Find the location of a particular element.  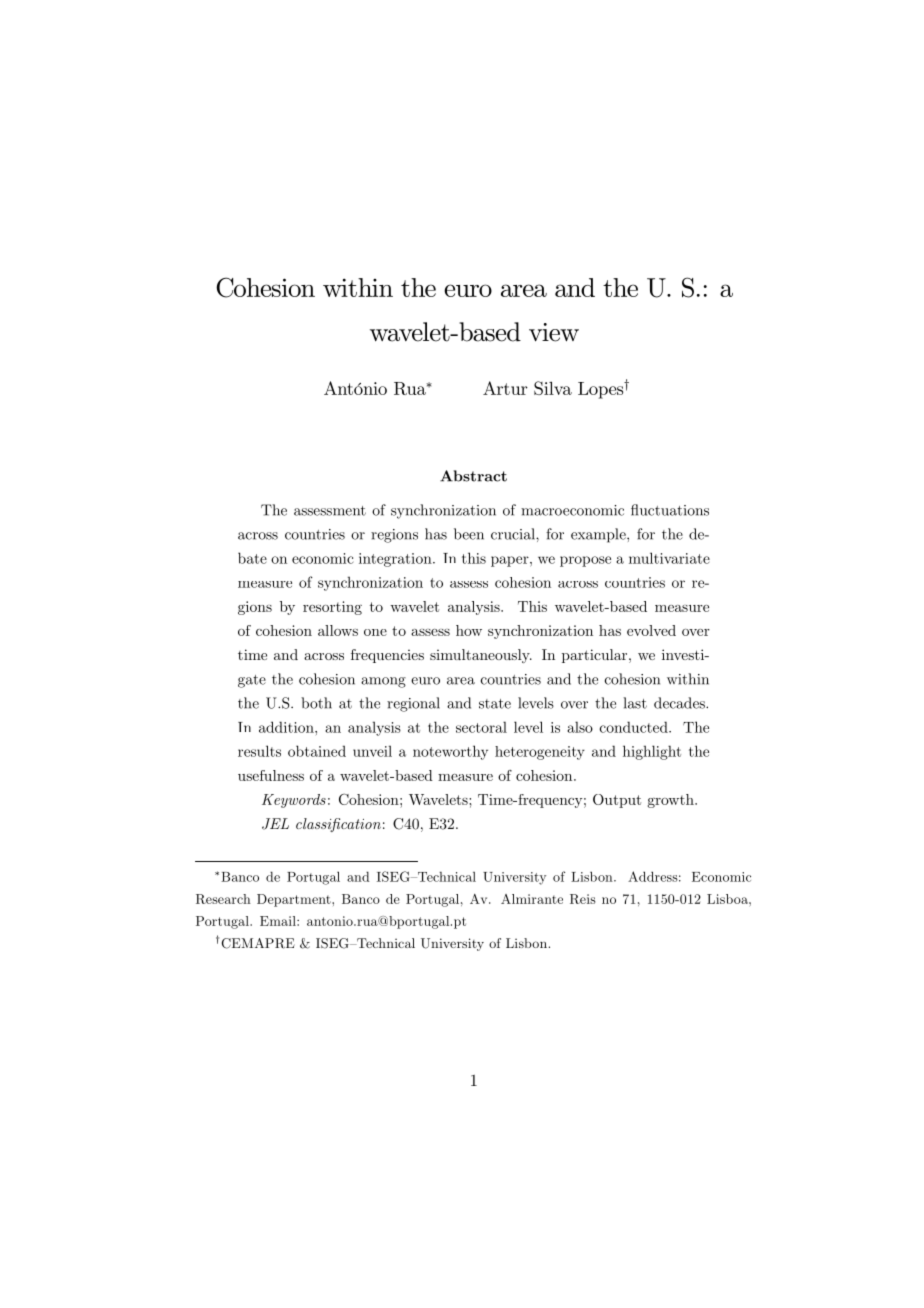

highlight is located at coordinates (652, 752).
